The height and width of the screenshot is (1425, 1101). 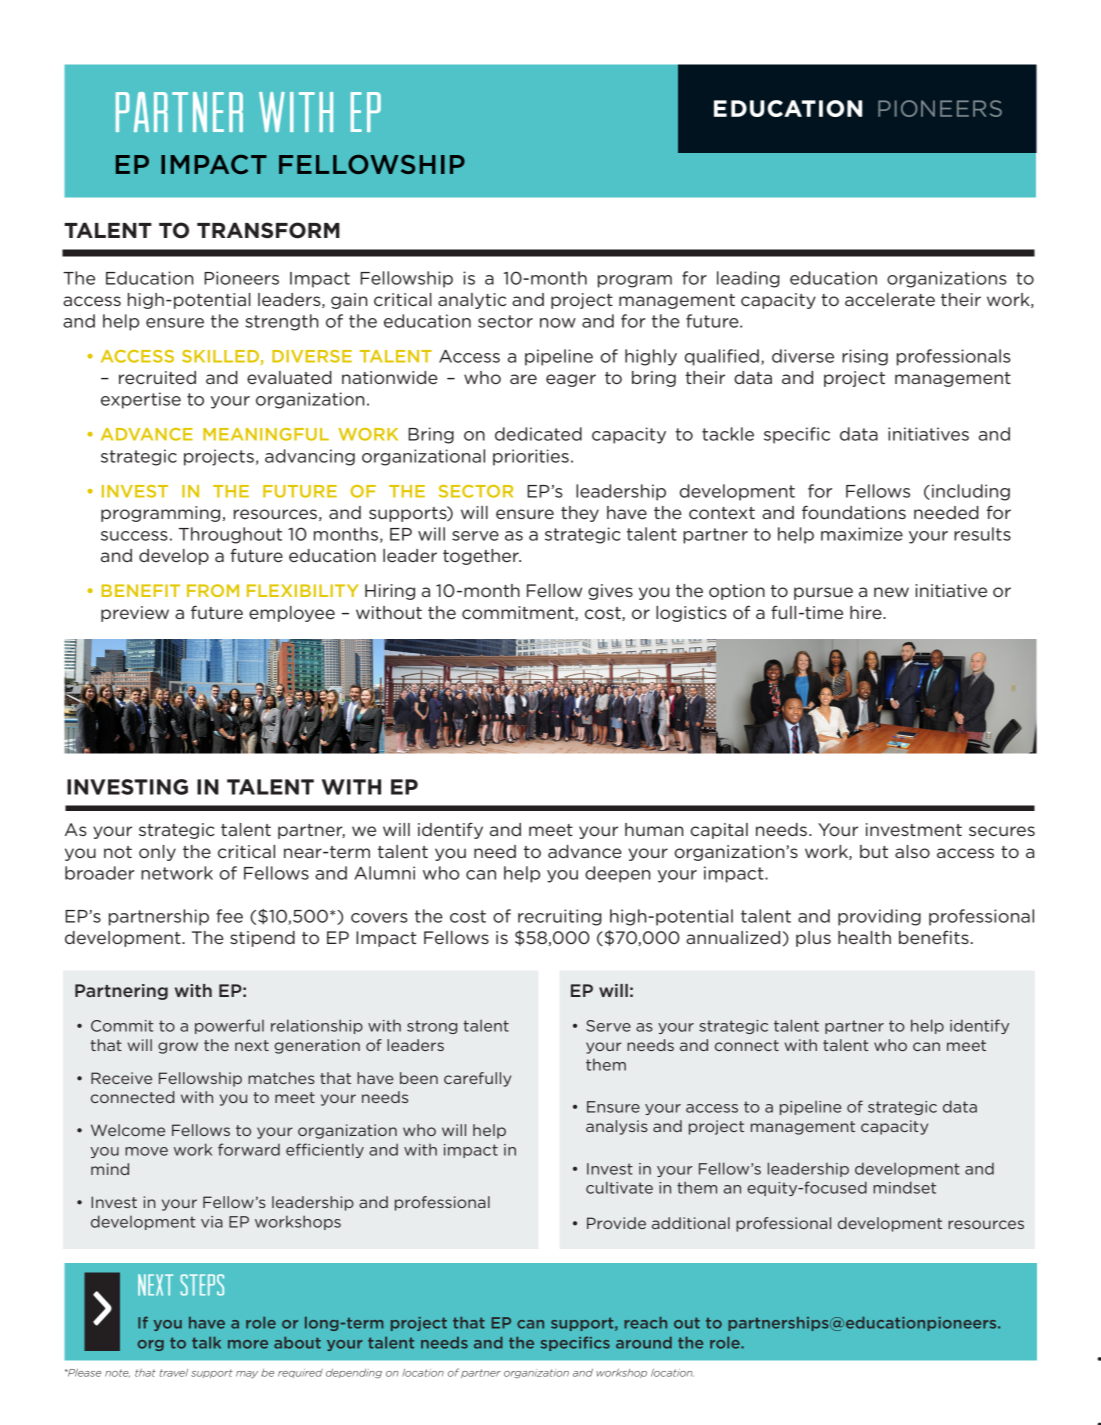 What do you see at coordinates (610, 592) in the screenshot?
I see `gives` at bounding box center [610, 592].
